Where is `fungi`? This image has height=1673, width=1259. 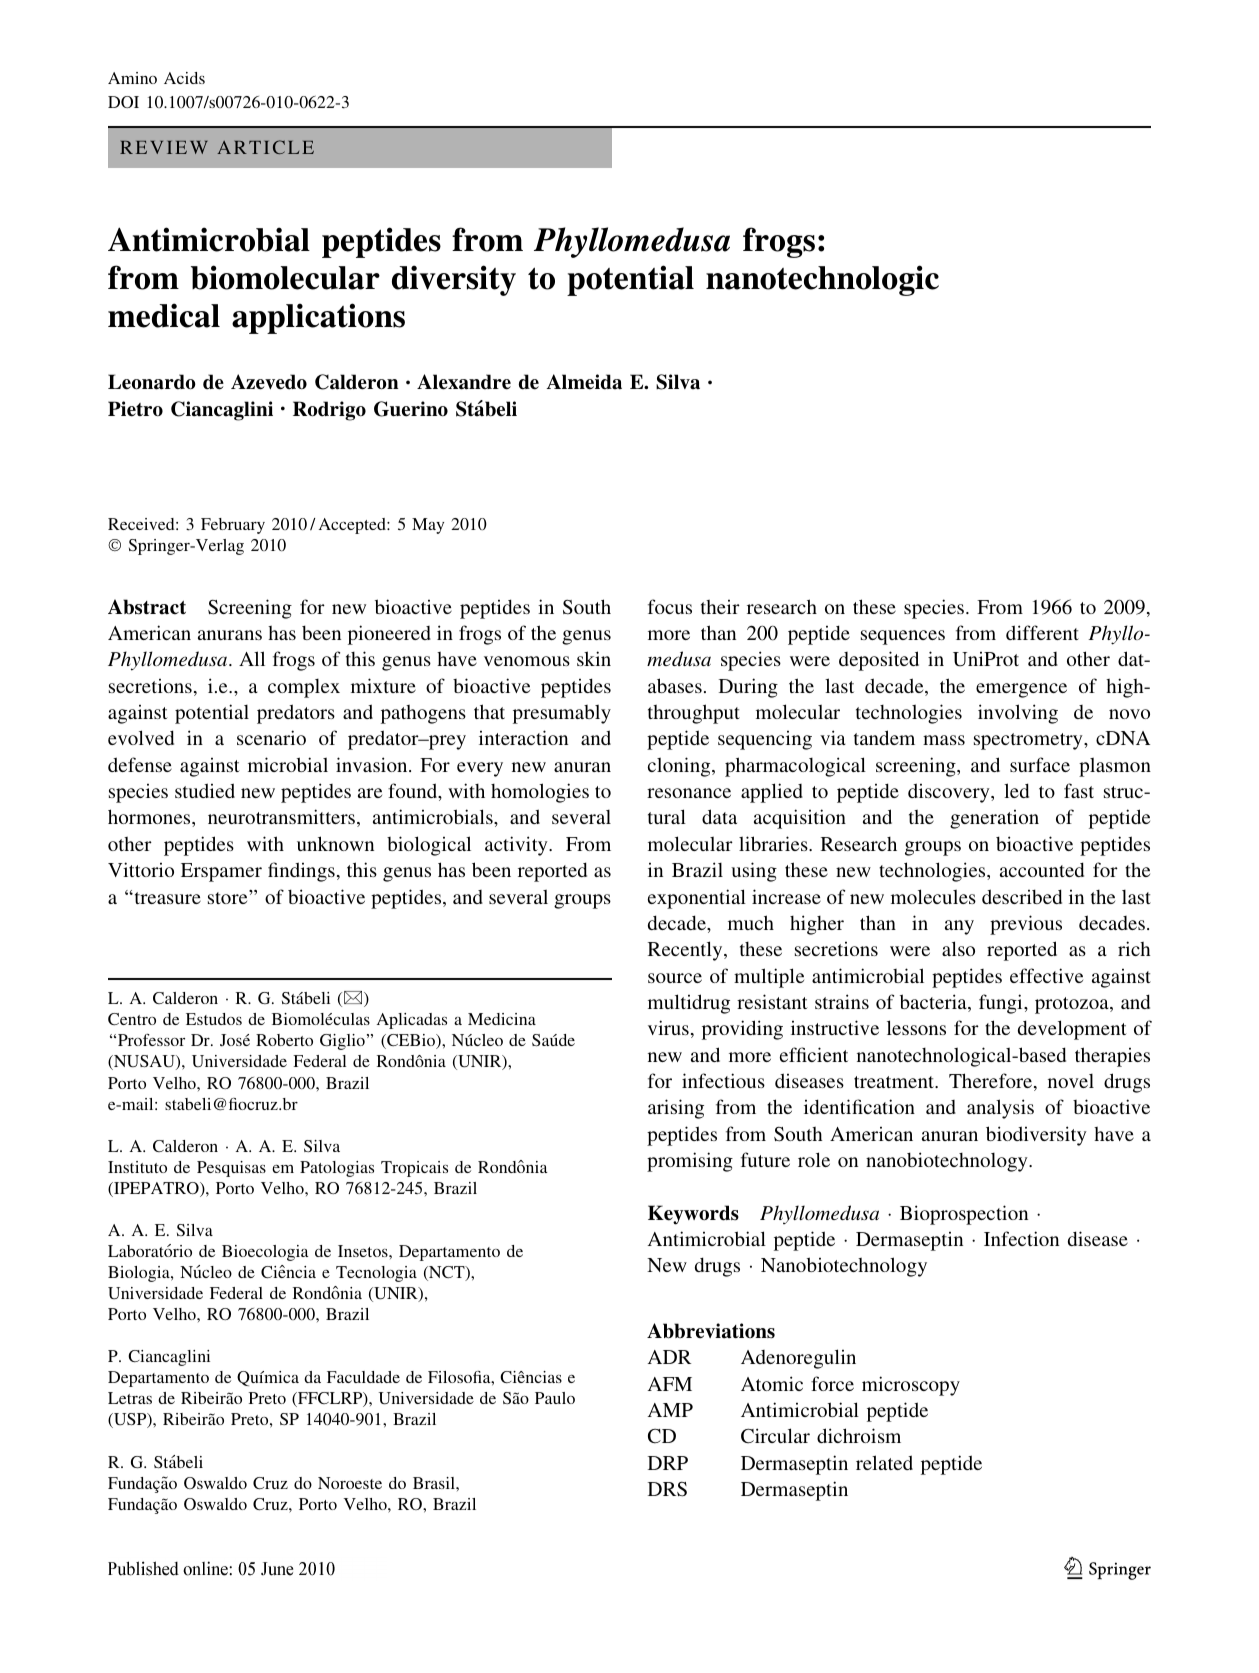 fungi is located at coordinates (1002, 1004).
